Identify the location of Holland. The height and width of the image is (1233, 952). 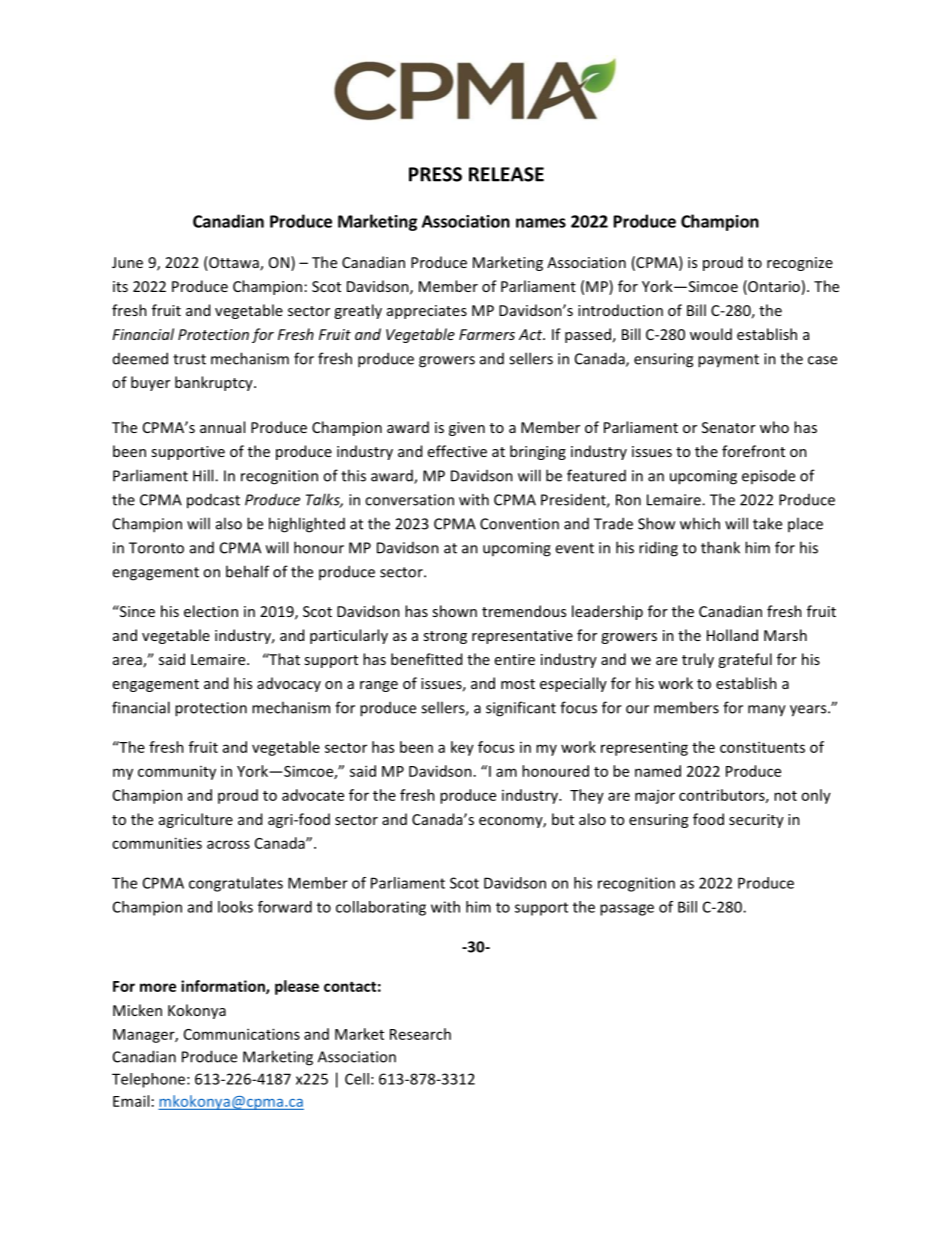
(732, 635).
